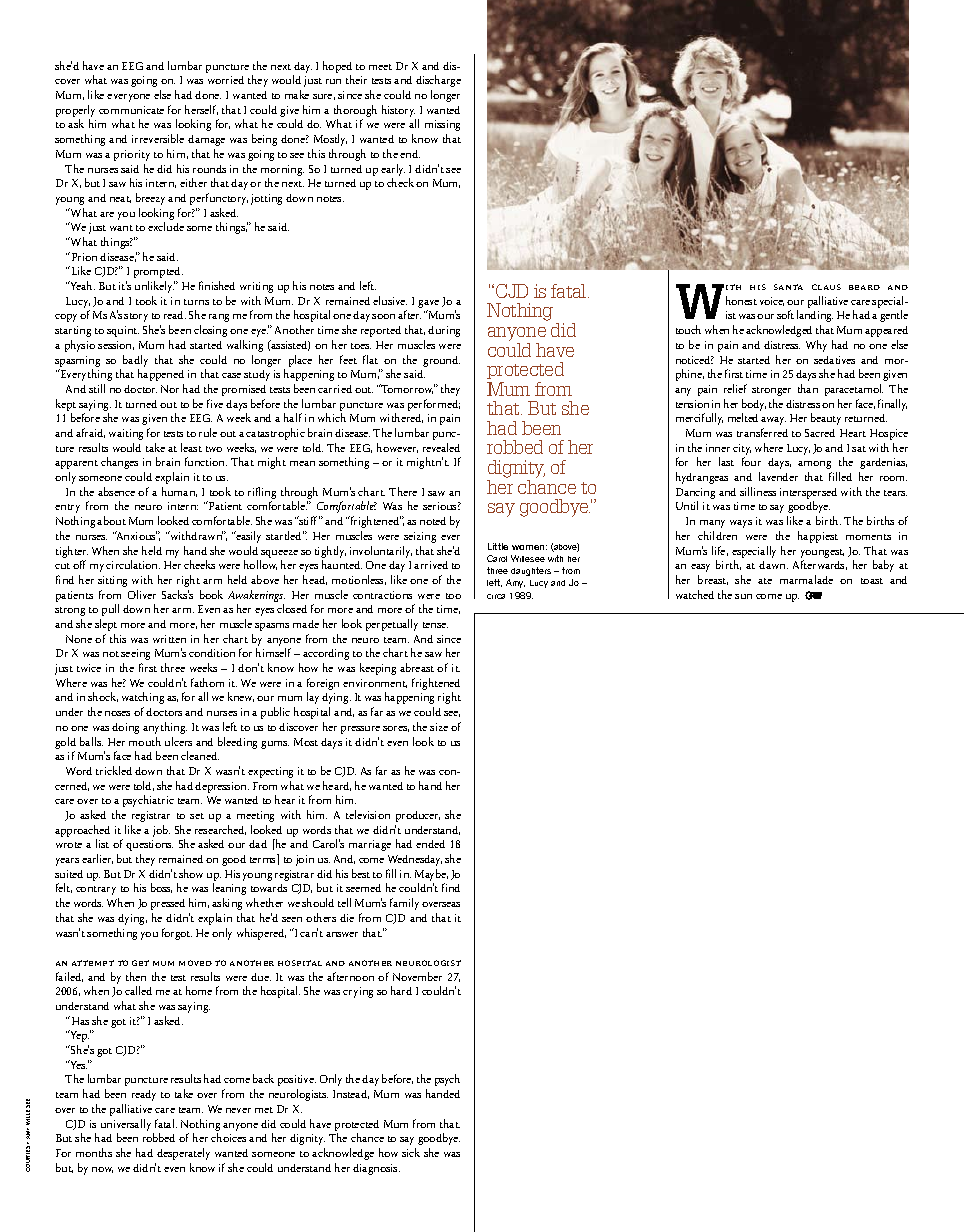  Describe the element at coordinates (431, 876) in the screenshot. I see `Maybe` at that location.
